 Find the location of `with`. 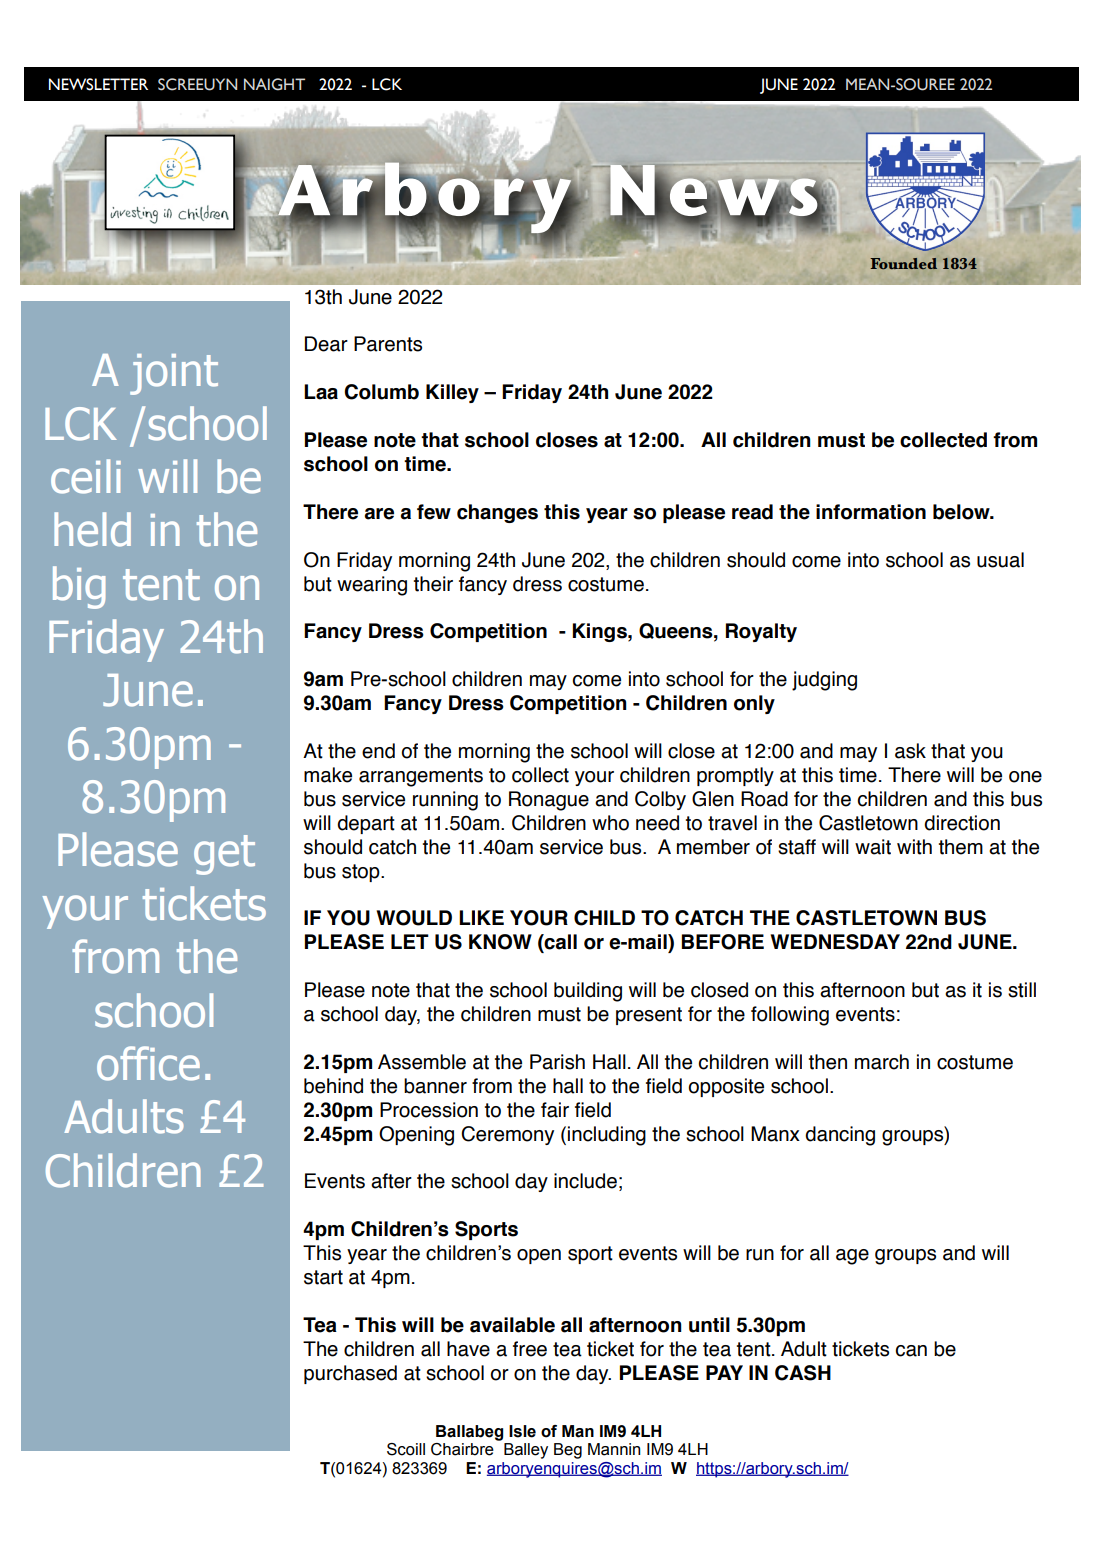

with is located at coordinates (914, 847).
